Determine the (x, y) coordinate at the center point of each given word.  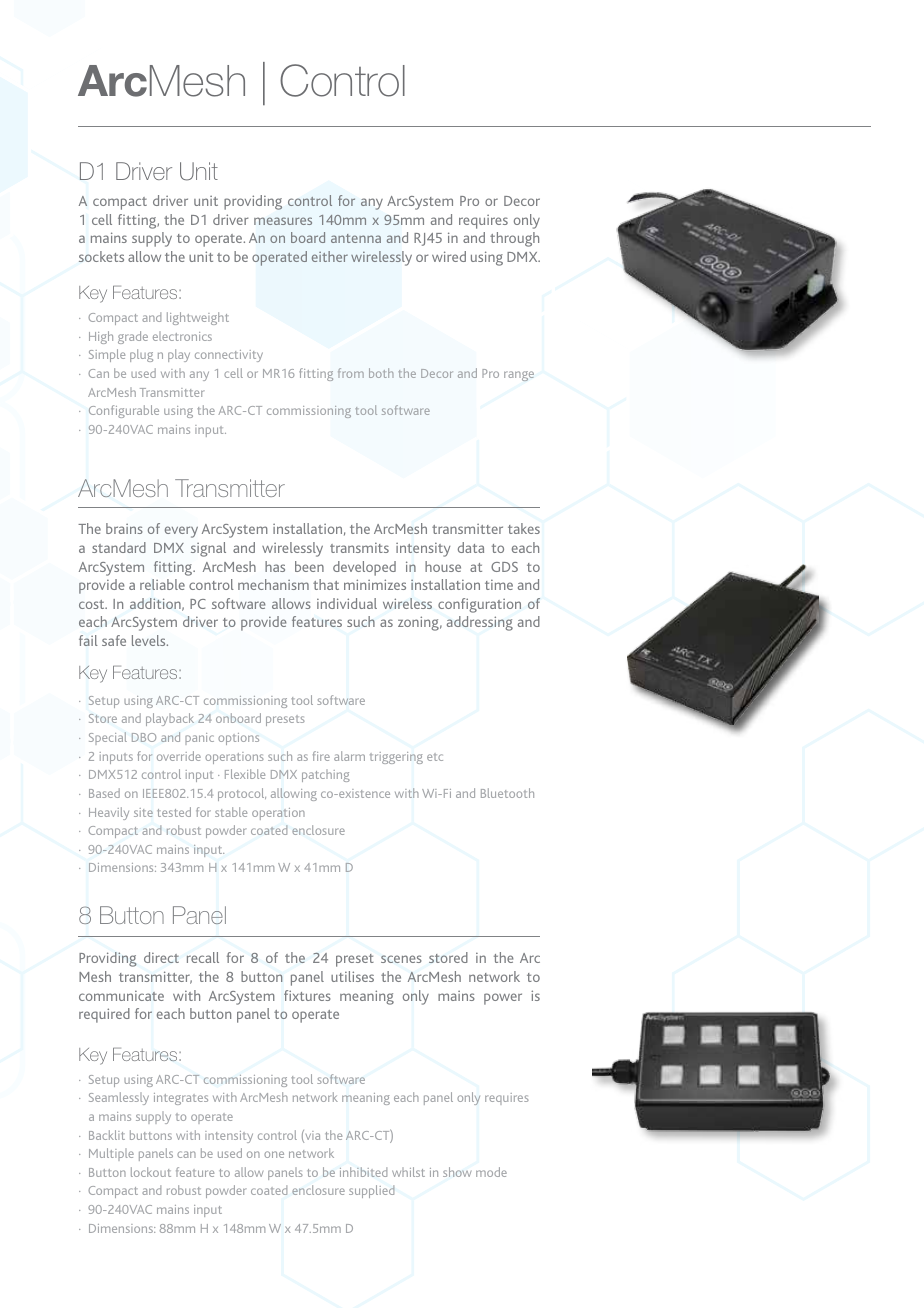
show (457, 1172)
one (274, 1154)
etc (435, 757)
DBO (144, 737)
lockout (151, 1172)
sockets (101, 256)
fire (321, 756)
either (330, 256)
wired (449, 256)
